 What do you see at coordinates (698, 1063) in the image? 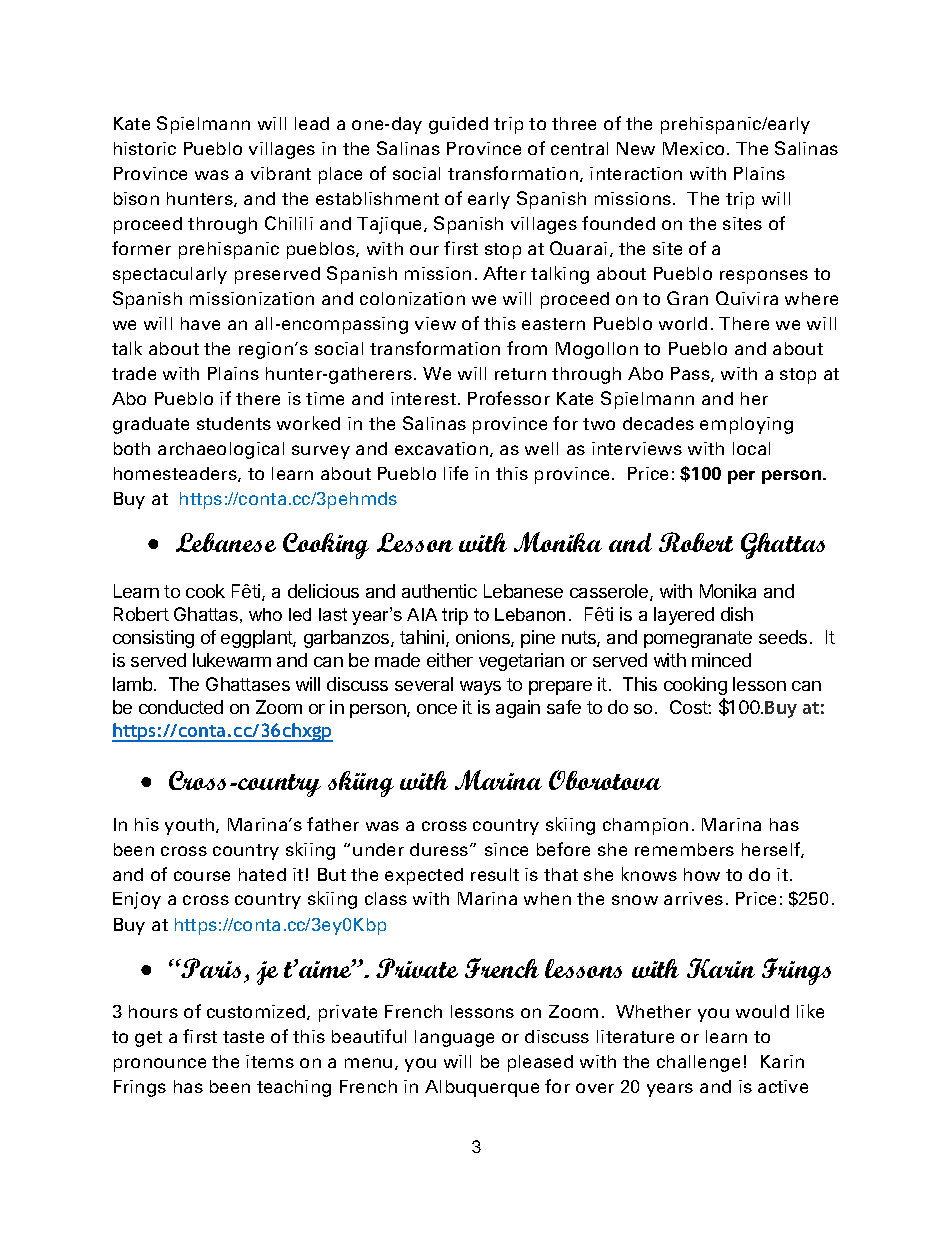
I see `challenge` at bounding box center [698, 1063].
